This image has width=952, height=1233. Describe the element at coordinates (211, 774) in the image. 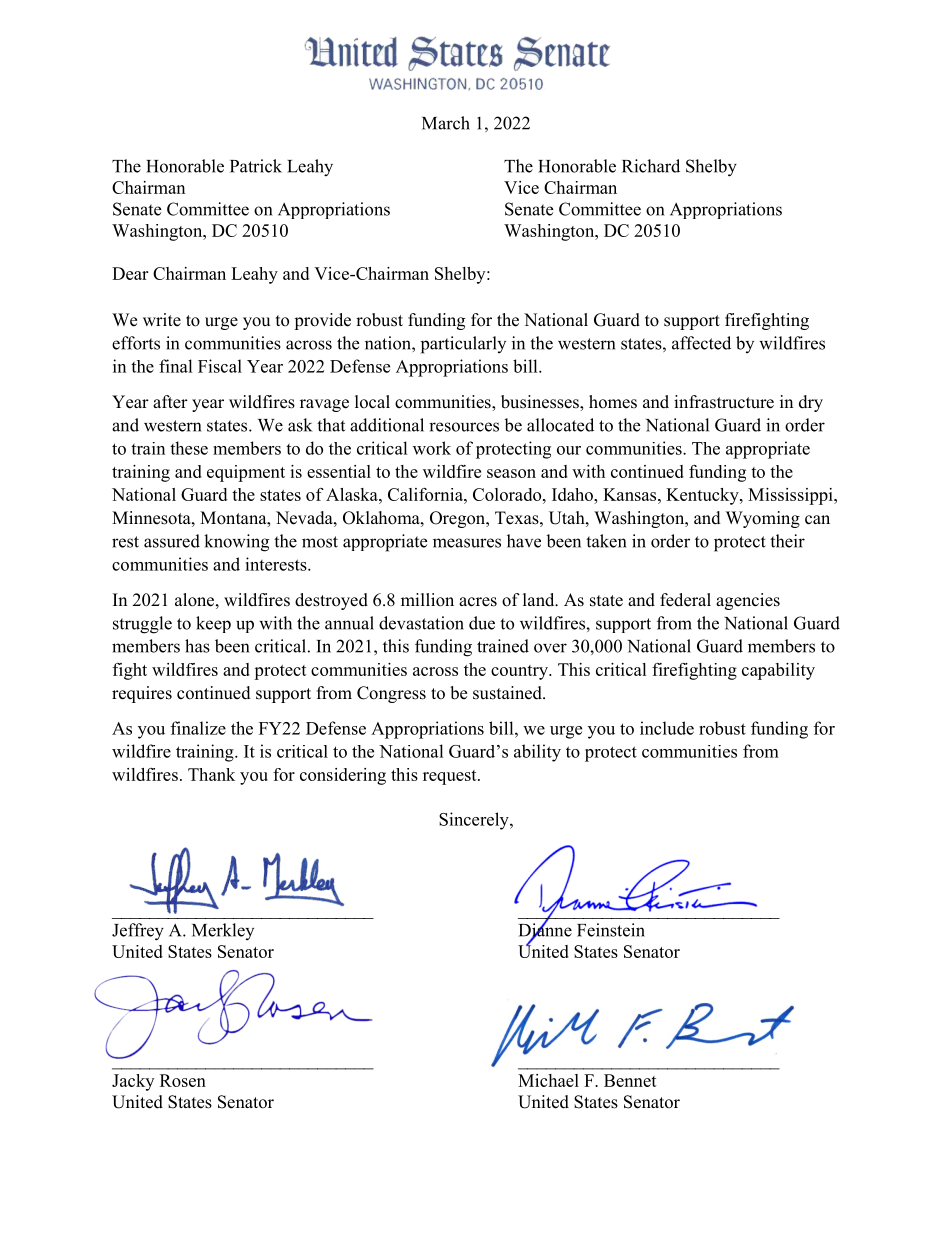

I see `Thank` at that location.
